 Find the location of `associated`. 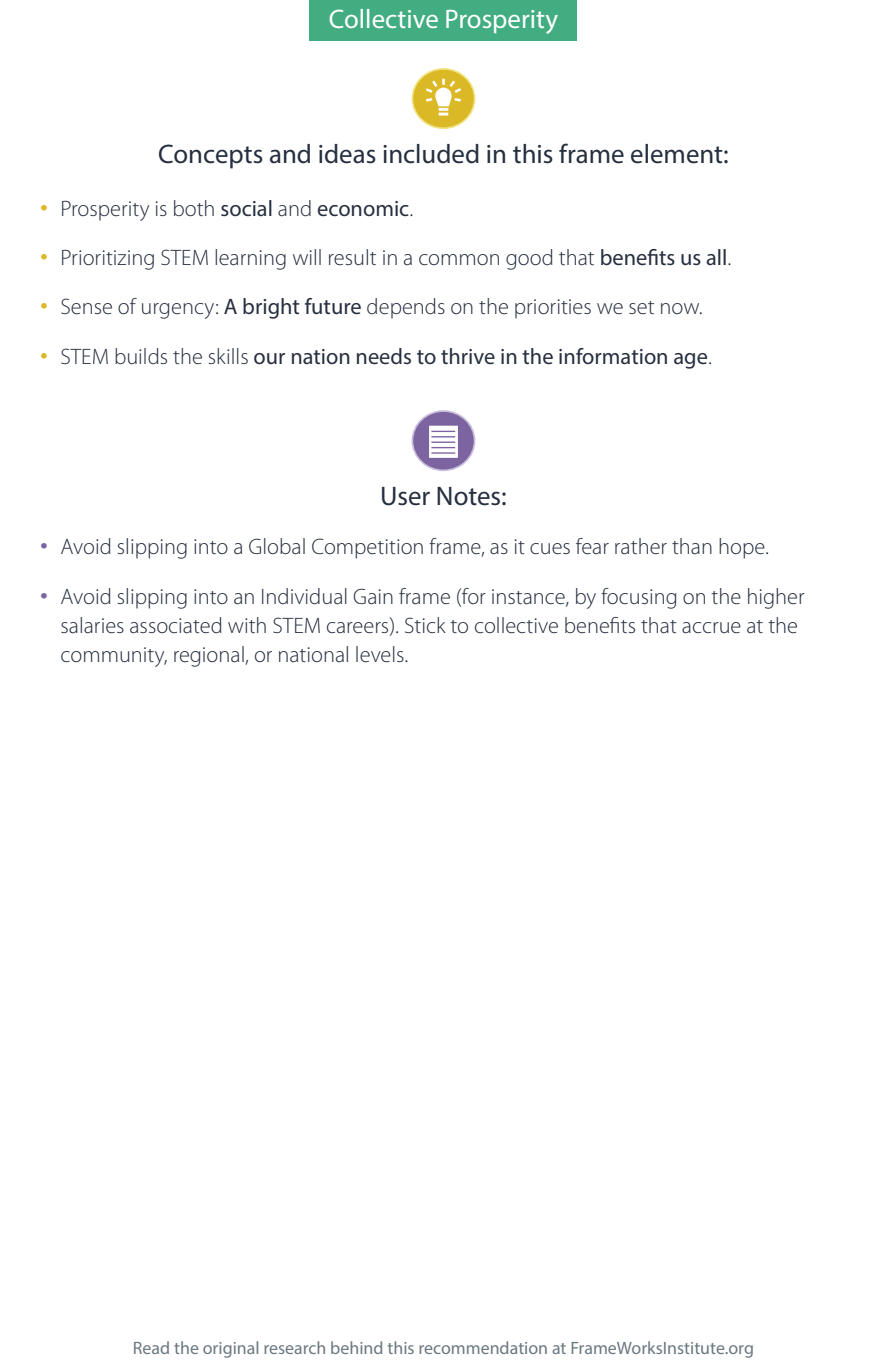

associated is located at coordinates (176, 625).
